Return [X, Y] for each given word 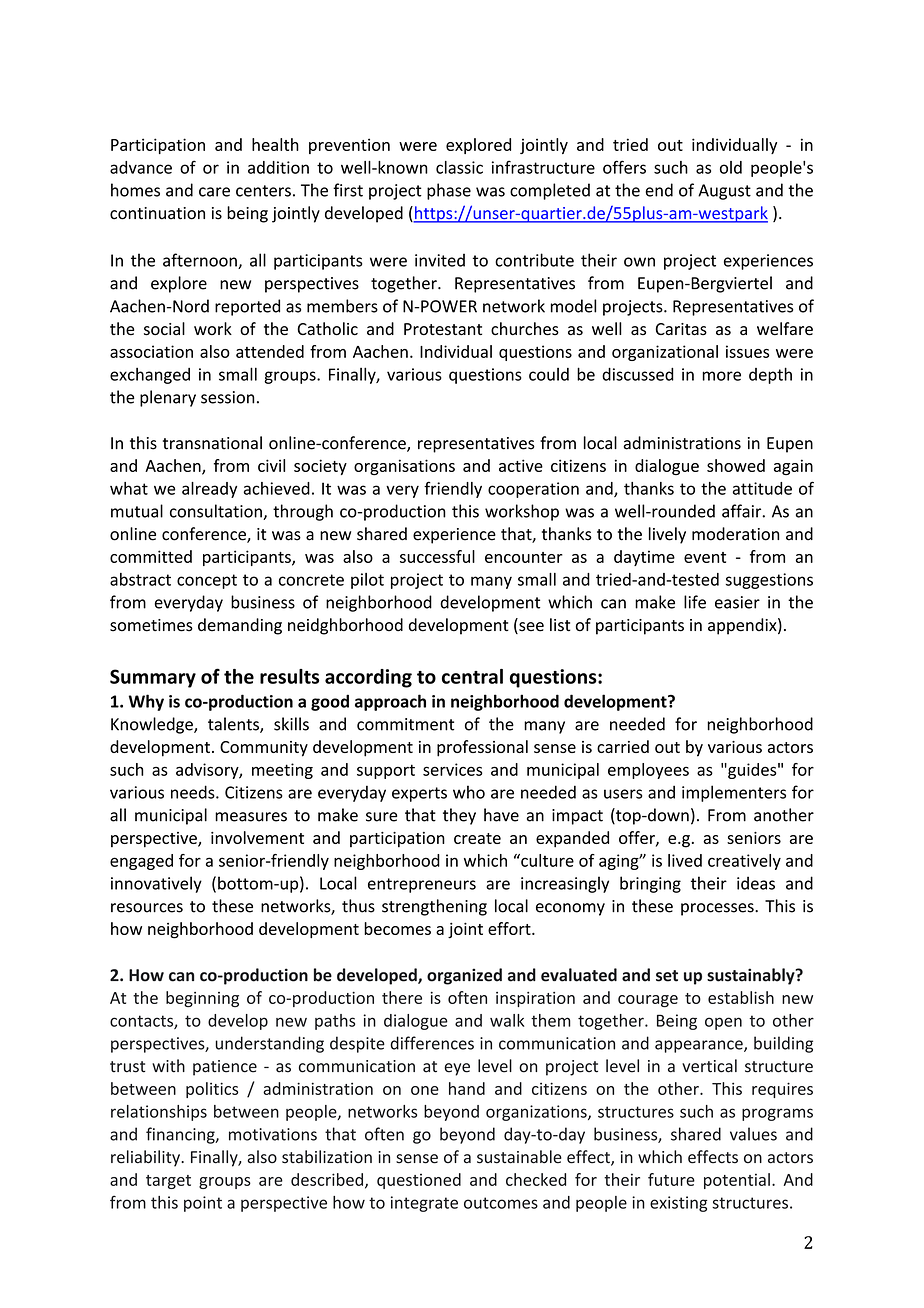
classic [459, 167]
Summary [153, 678]
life [695, 602]
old [731, 167]
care [214, 192]
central [472, 676]
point [203, 1204]
